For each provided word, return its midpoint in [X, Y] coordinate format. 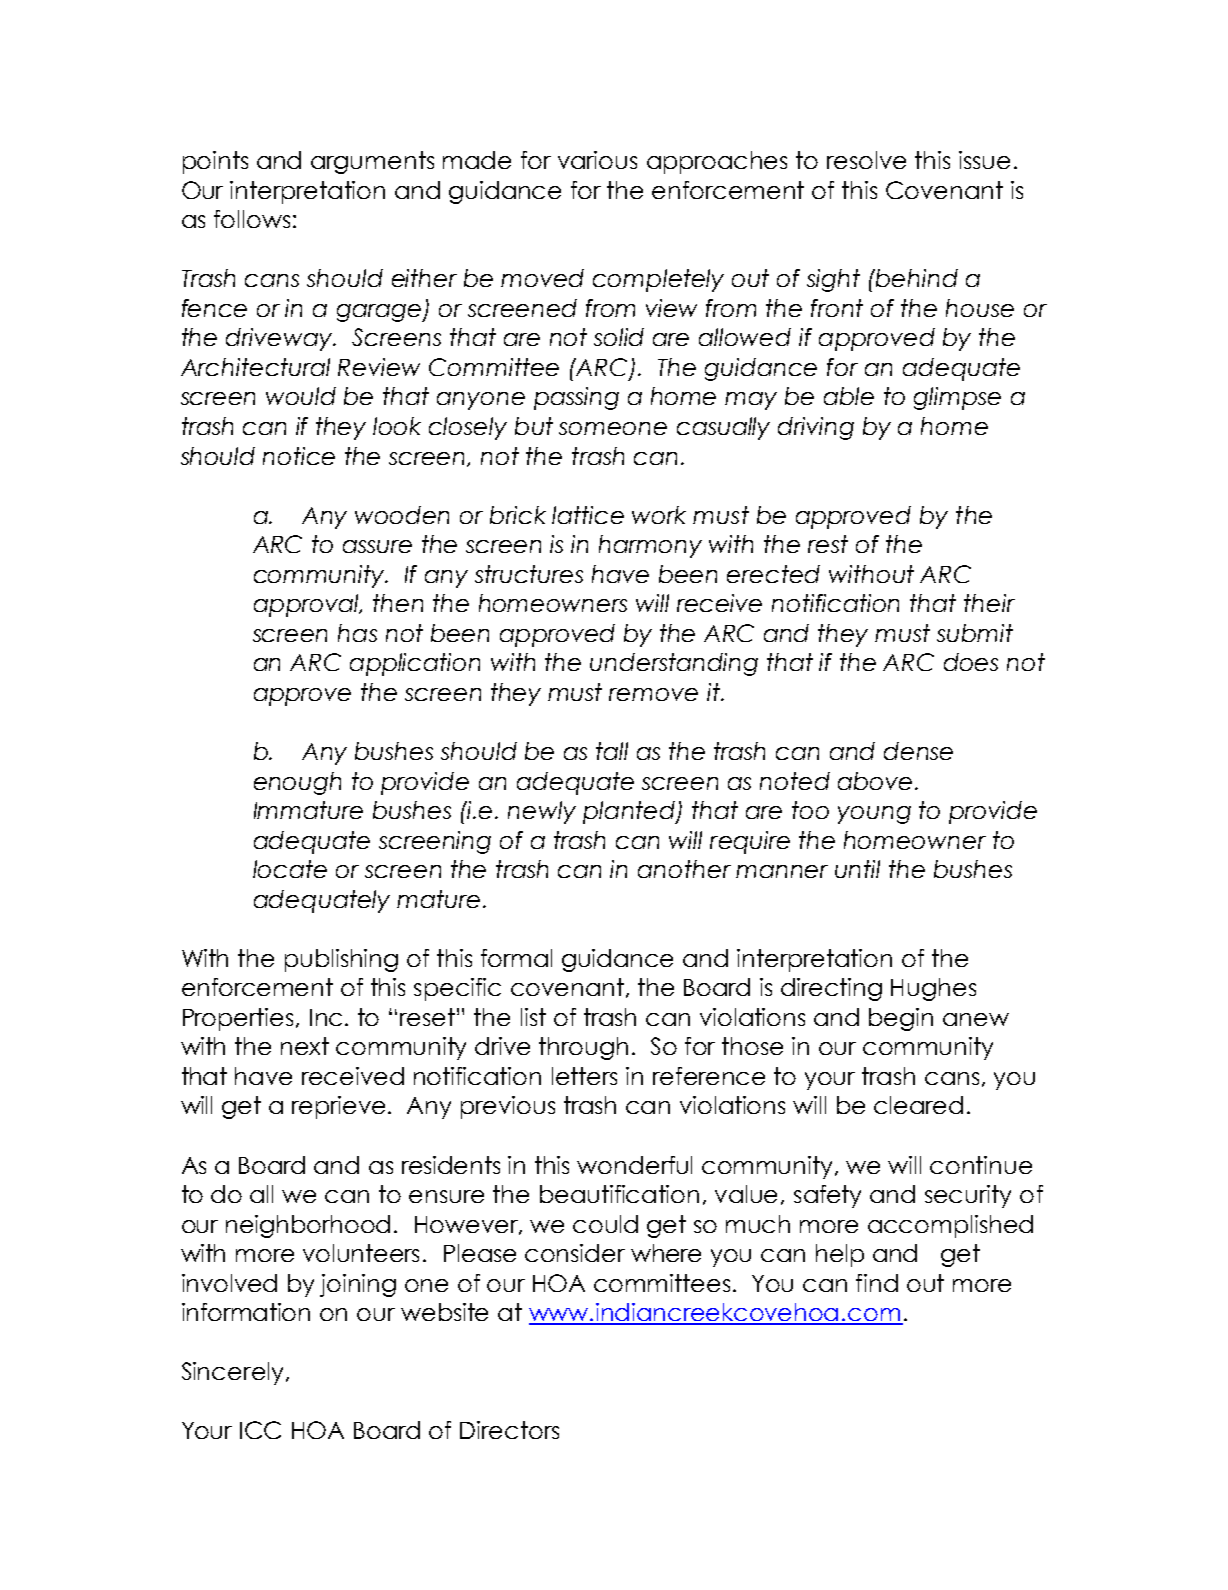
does [971, 662]
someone [613, 428]
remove [653, 694]
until [857, 869]
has [357, 633]
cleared [918, 1105]
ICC [260, 1430]
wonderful [634, 1165]
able [849, 396]
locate [290, 869]
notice [299, 456]
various [597, 160]
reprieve [340, 1107]
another [684, 869]
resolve [866, 160]
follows [252, 219]
